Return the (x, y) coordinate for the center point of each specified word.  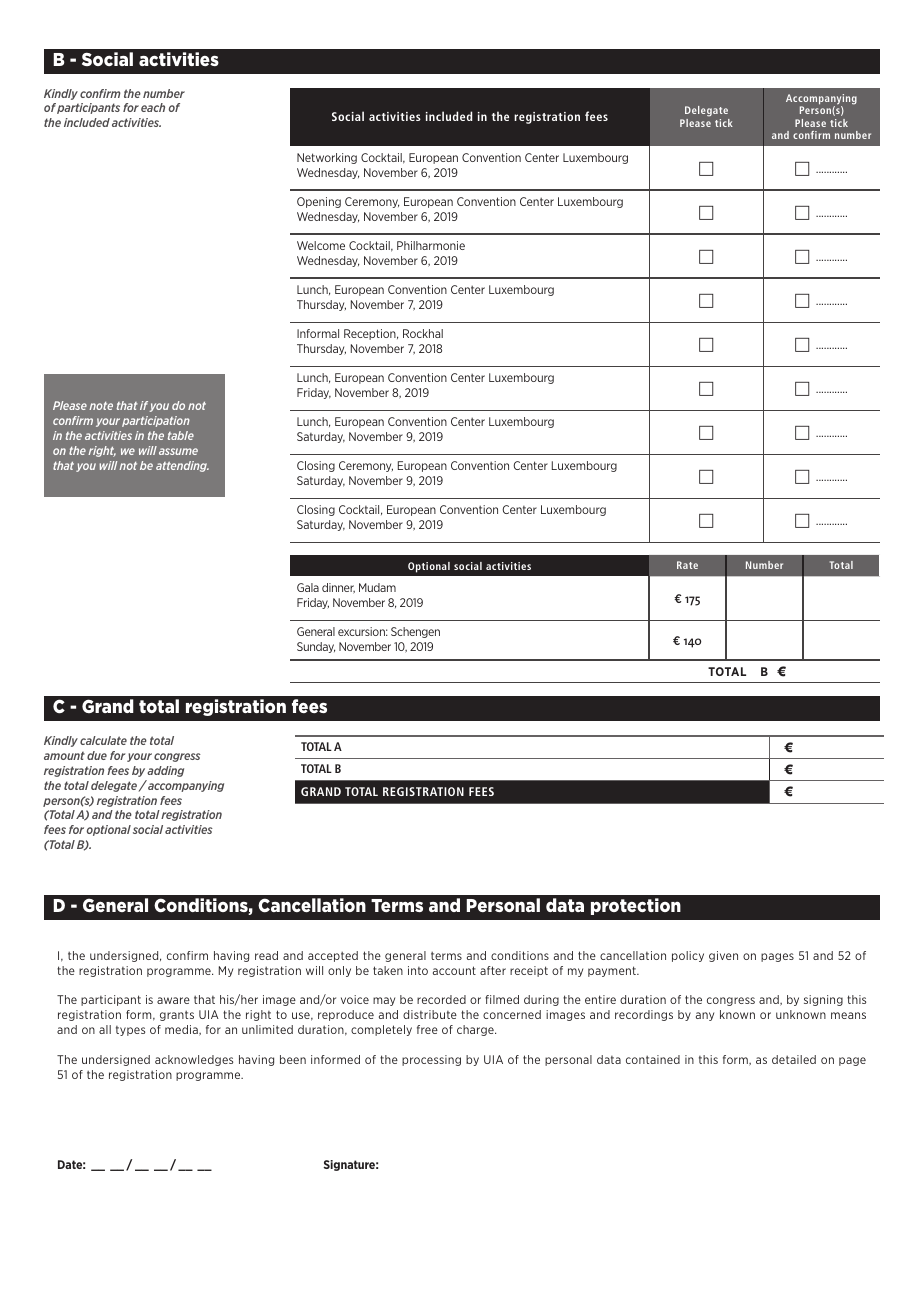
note (101, 406)
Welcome (321, 245)
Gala (308, 587)
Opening (319, 202)
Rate (687, 565)
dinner (338, 588)
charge (476, 1030)
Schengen (415, 632)
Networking (327, 158)
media (182, 1030)
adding (165, 771)
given (723, 956)
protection (636, 906)
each (153, 107)
